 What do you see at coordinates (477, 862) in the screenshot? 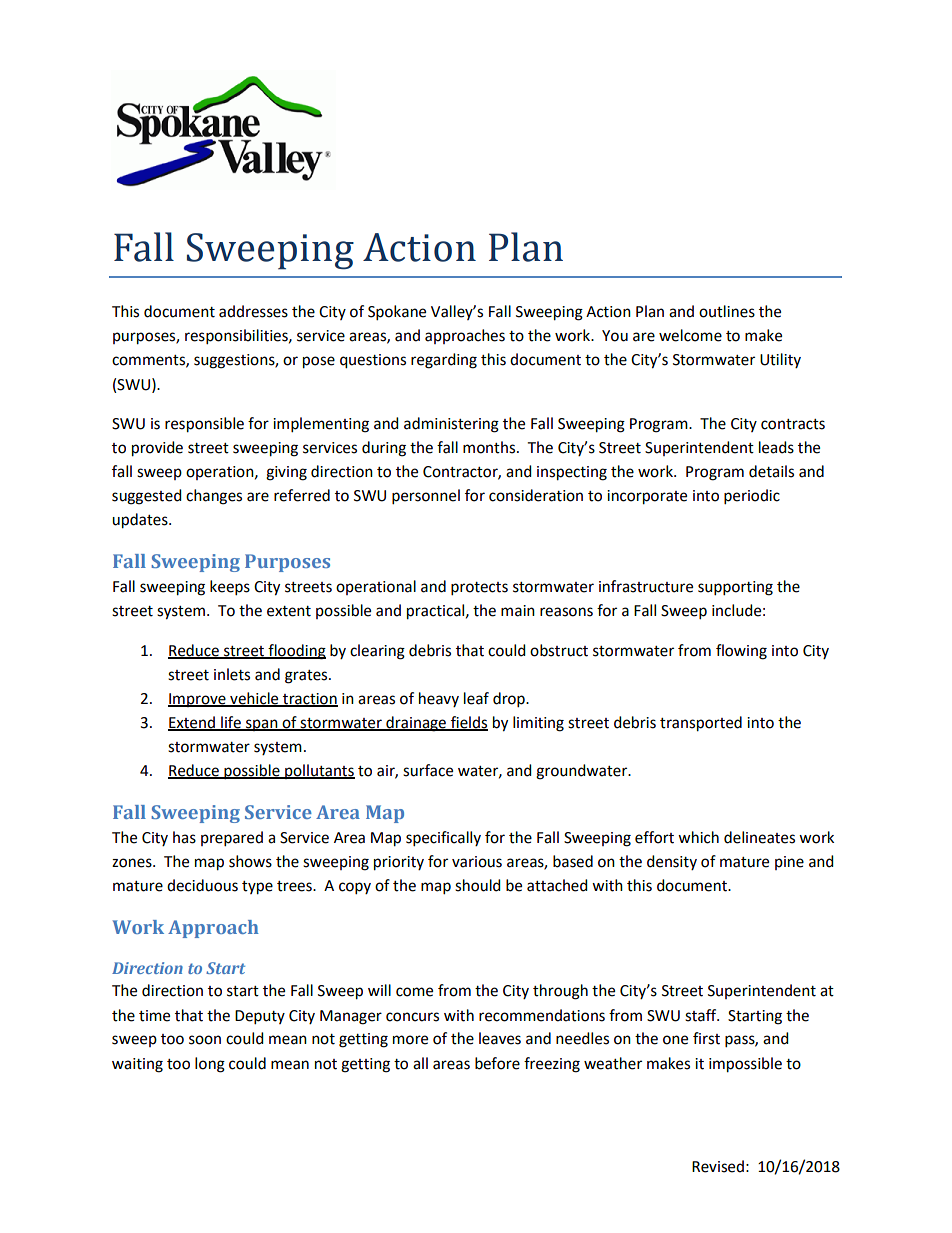
I see `various` at bounding box center [477, 862].
